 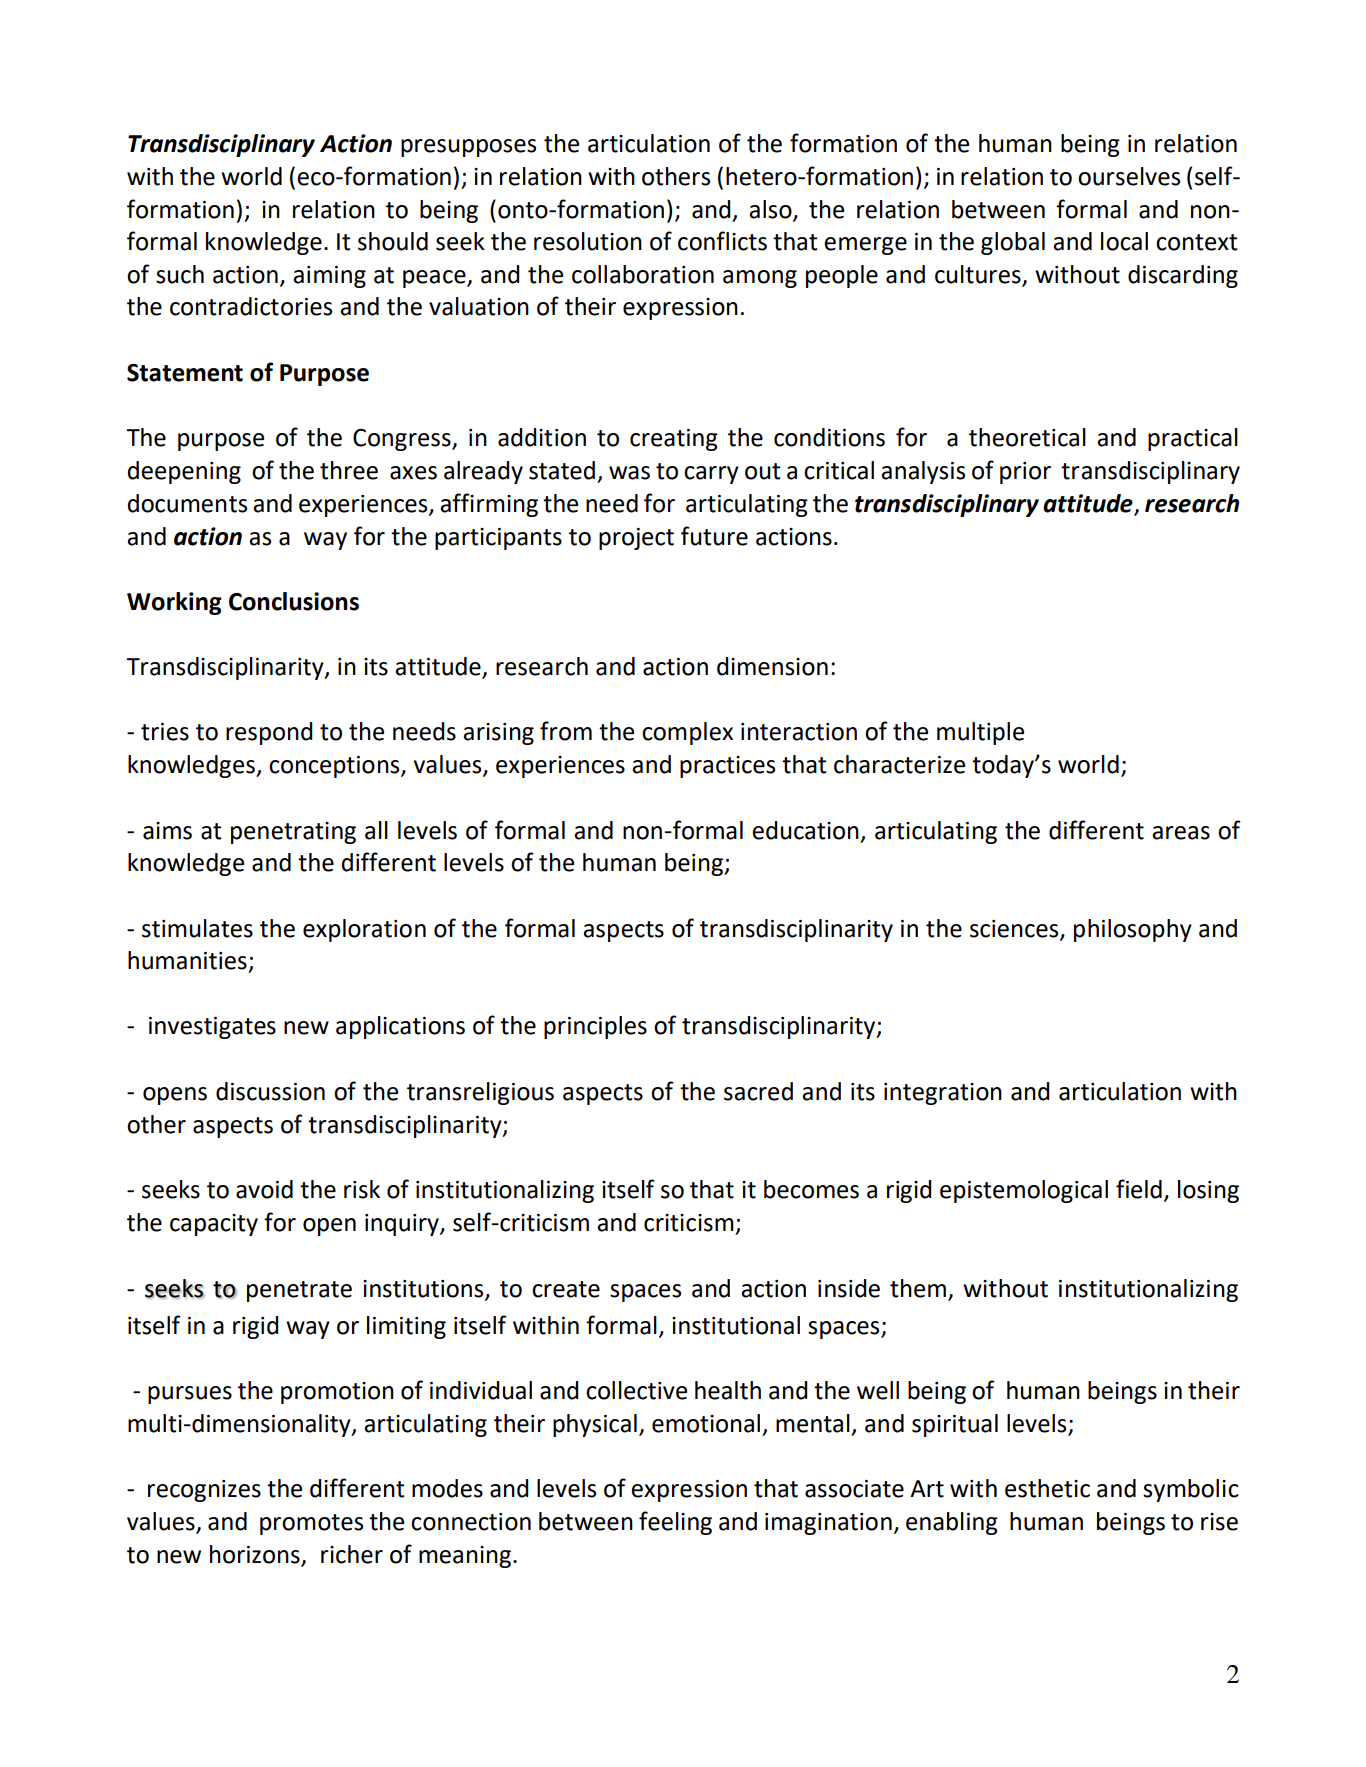 I want to click on ourselves, so click(x=1129, y=176).
